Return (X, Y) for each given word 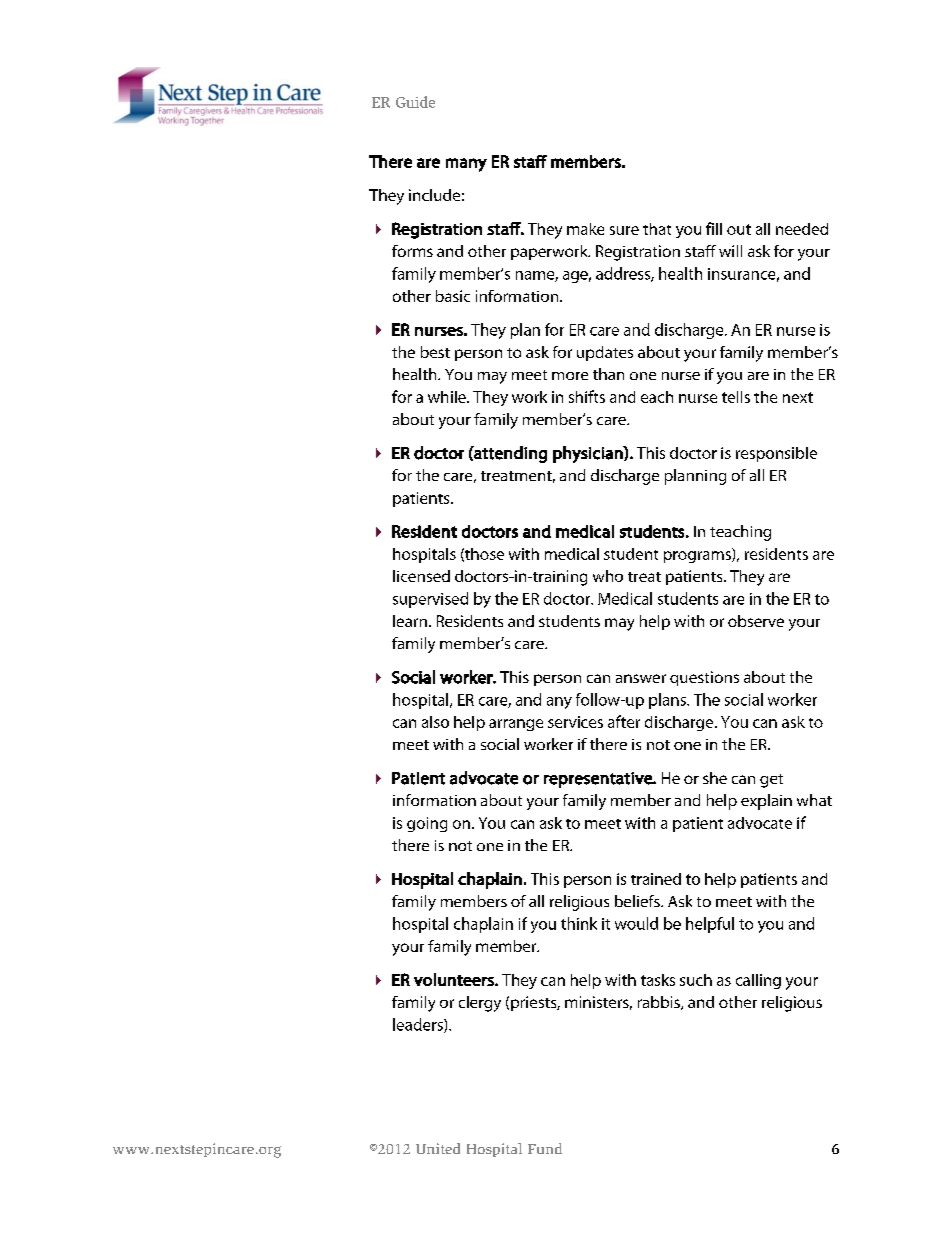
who (608, 576)
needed (802, 229)
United (438, 1148)
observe (756, 621)
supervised (430, 600)
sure (624, 230)
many (466, 165)
